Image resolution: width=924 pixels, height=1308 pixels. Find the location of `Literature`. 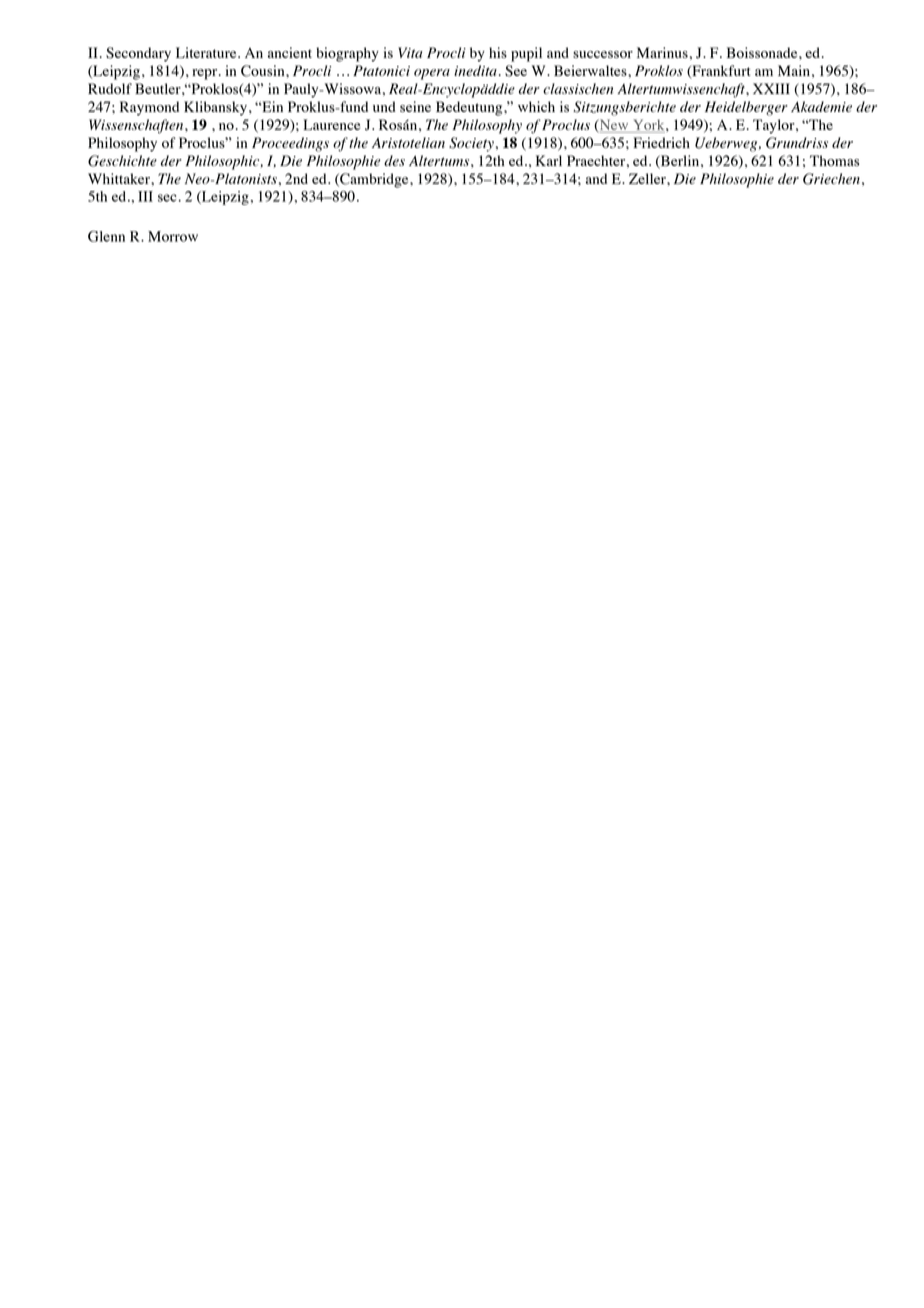

Literature is located at coordinates (207, 52).
